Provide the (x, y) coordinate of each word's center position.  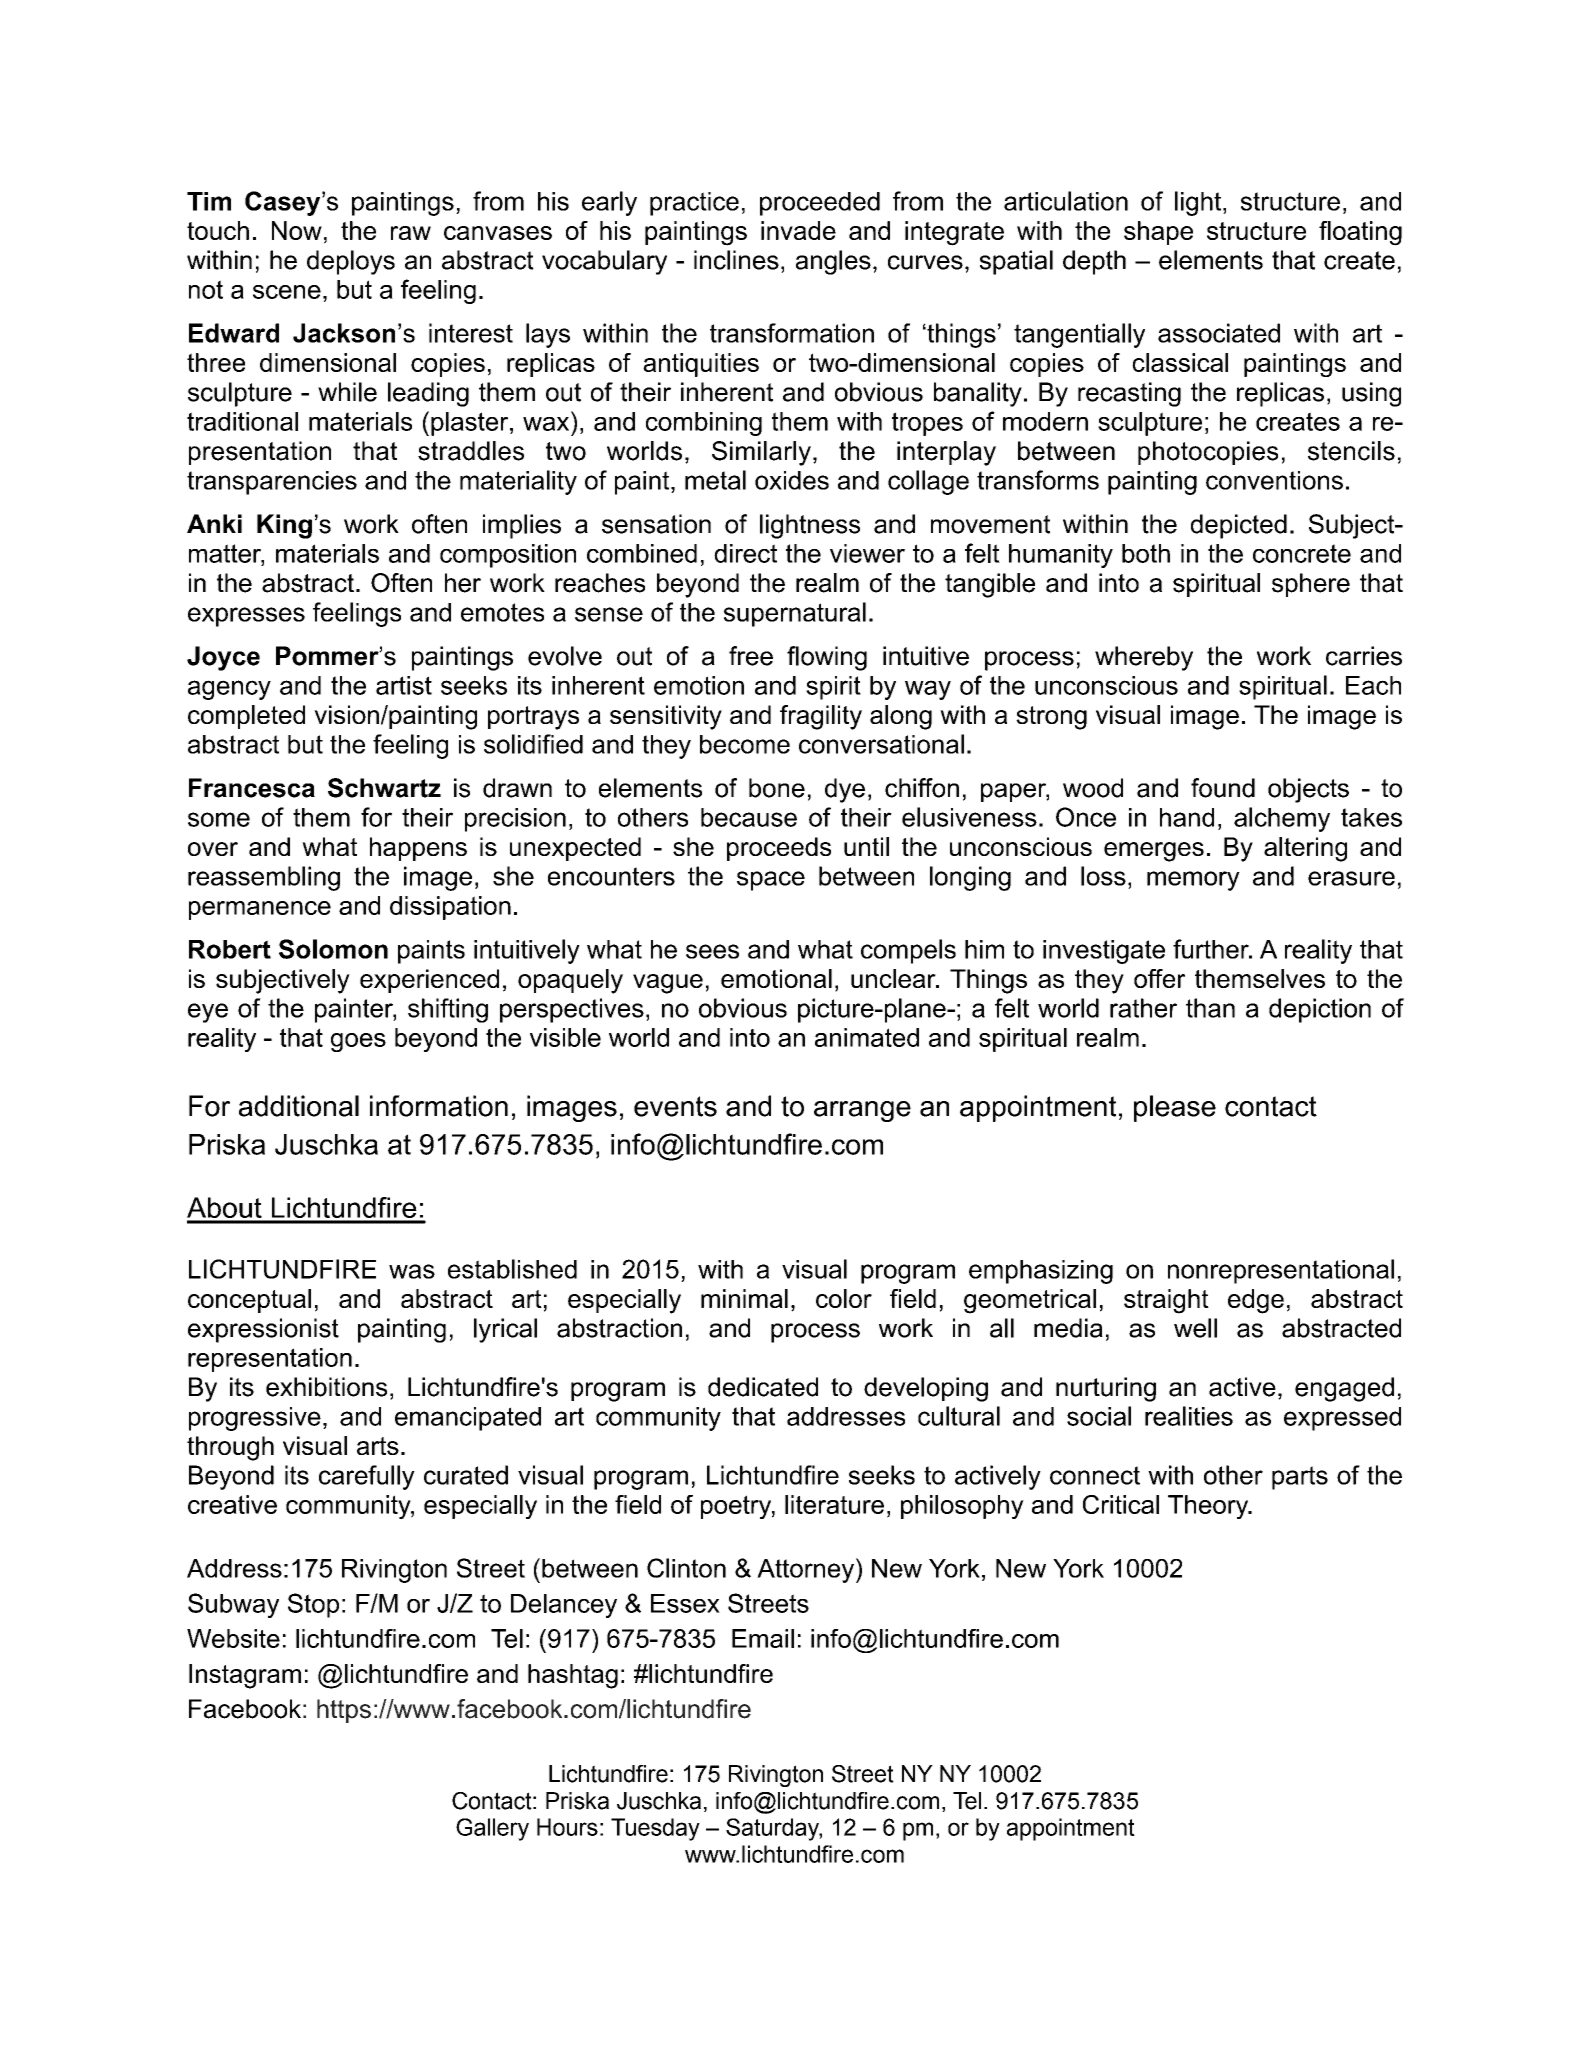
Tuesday (655, 1829)
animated (867, 1037)
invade (798, 230)
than (1210, 1008)
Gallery (492, 1829)
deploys (351, 262)
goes (358, 1042)
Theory (1209, 1507)
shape (1158, 233)
